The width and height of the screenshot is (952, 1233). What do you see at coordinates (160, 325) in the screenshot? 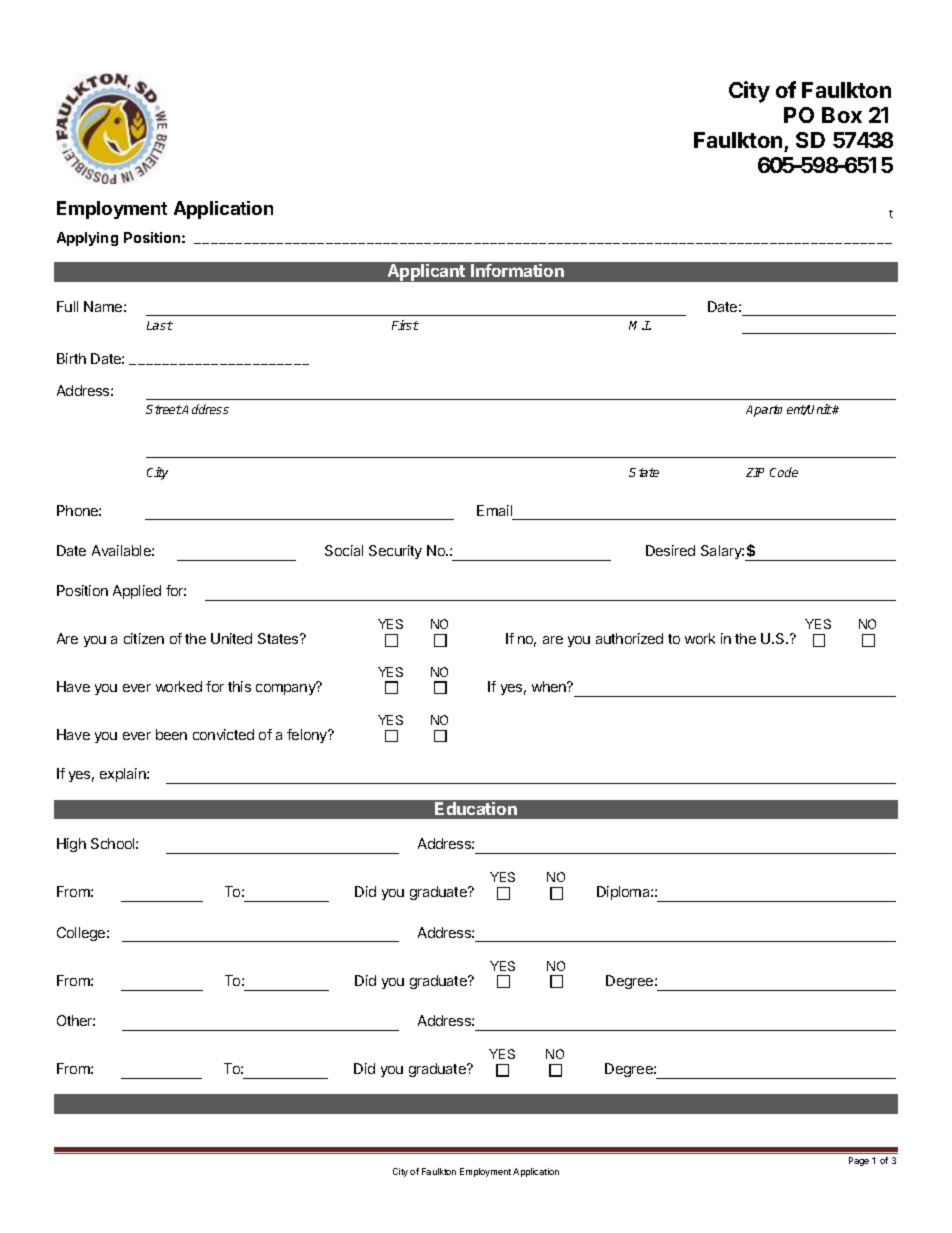
I see `Last` at bounding box center [160, 325].
